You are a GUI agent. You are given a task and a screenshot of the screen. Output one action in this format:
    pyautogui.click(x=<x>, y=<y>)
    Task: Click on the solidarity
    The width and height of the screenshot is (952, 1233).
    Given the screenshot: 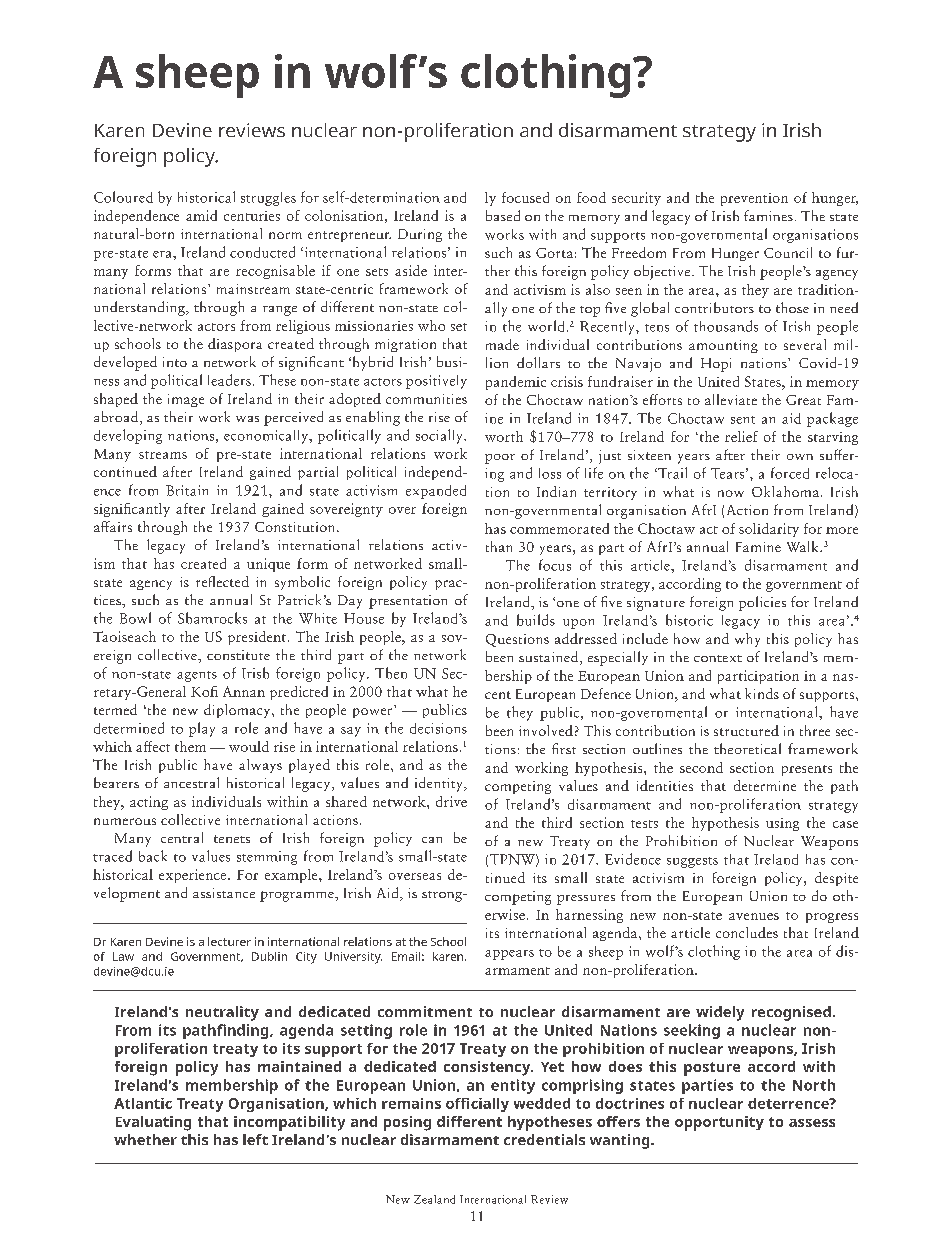 What is the action you would take?
    pyautogui.click(x=769, y=530)
